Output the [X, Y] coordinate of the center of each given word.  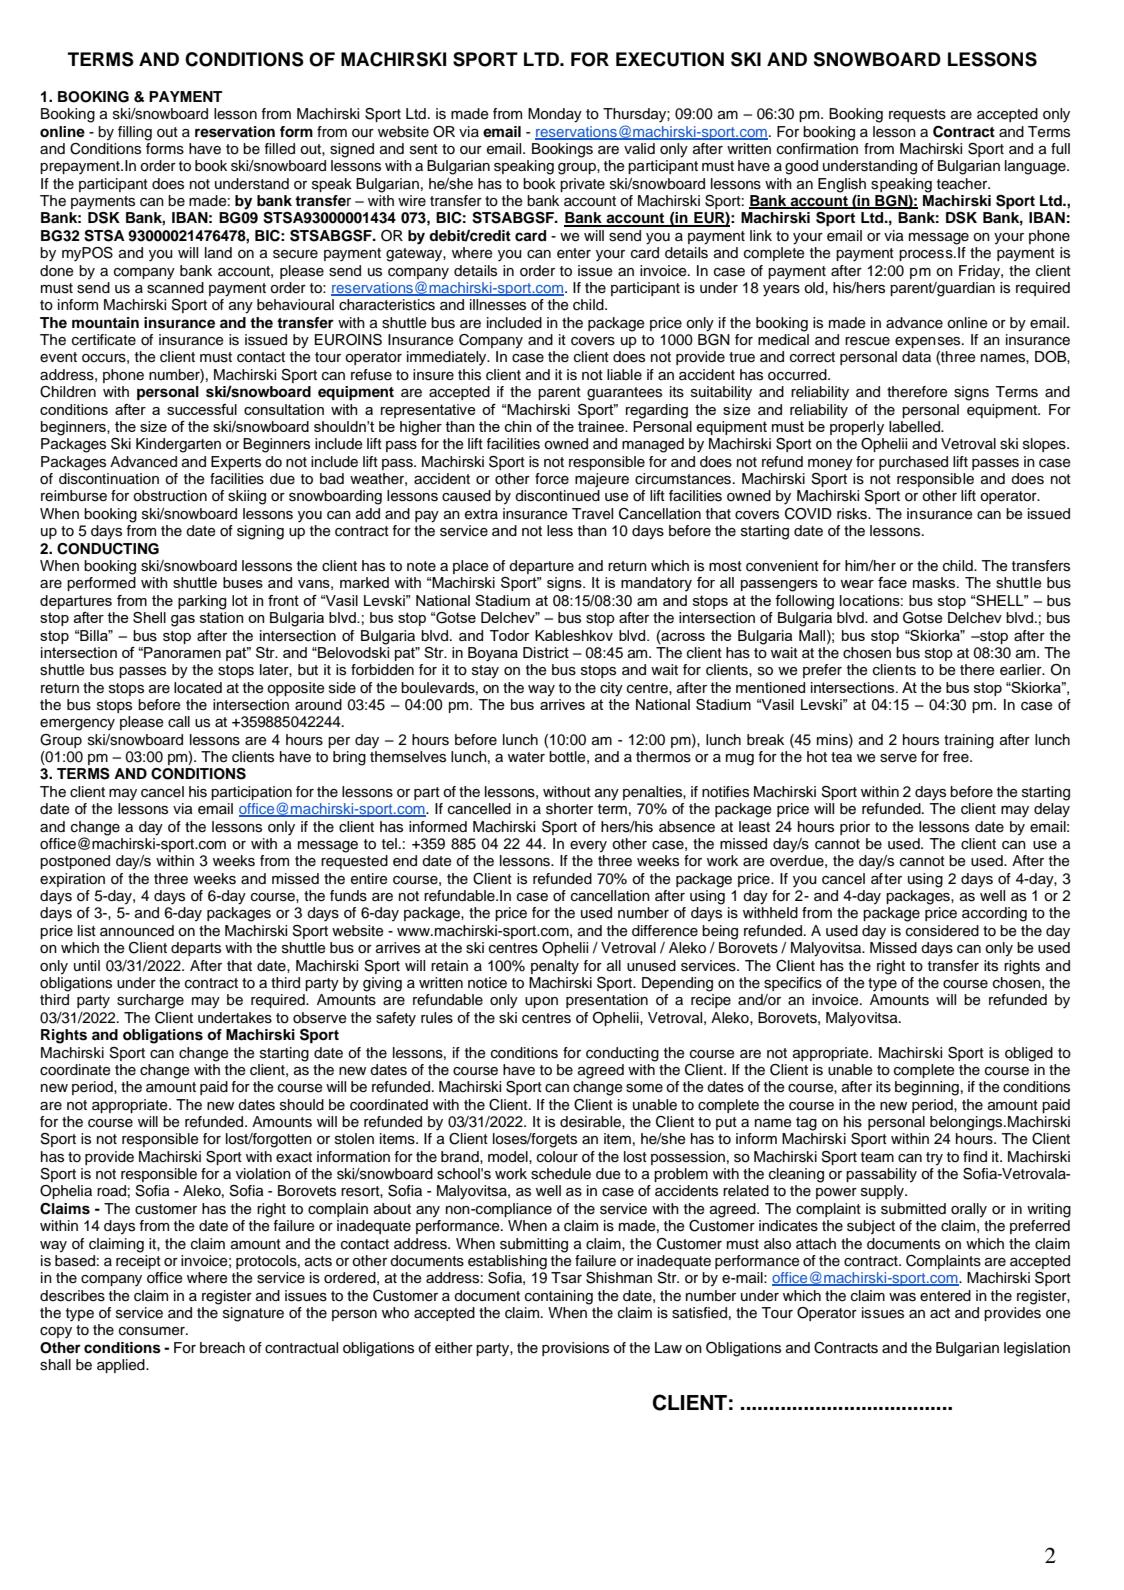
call [179, 721]
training [969, 741]
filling [135, 133]
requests [917, 115]
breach [222, 1348]
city [611, 689]
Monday [555, 115]
